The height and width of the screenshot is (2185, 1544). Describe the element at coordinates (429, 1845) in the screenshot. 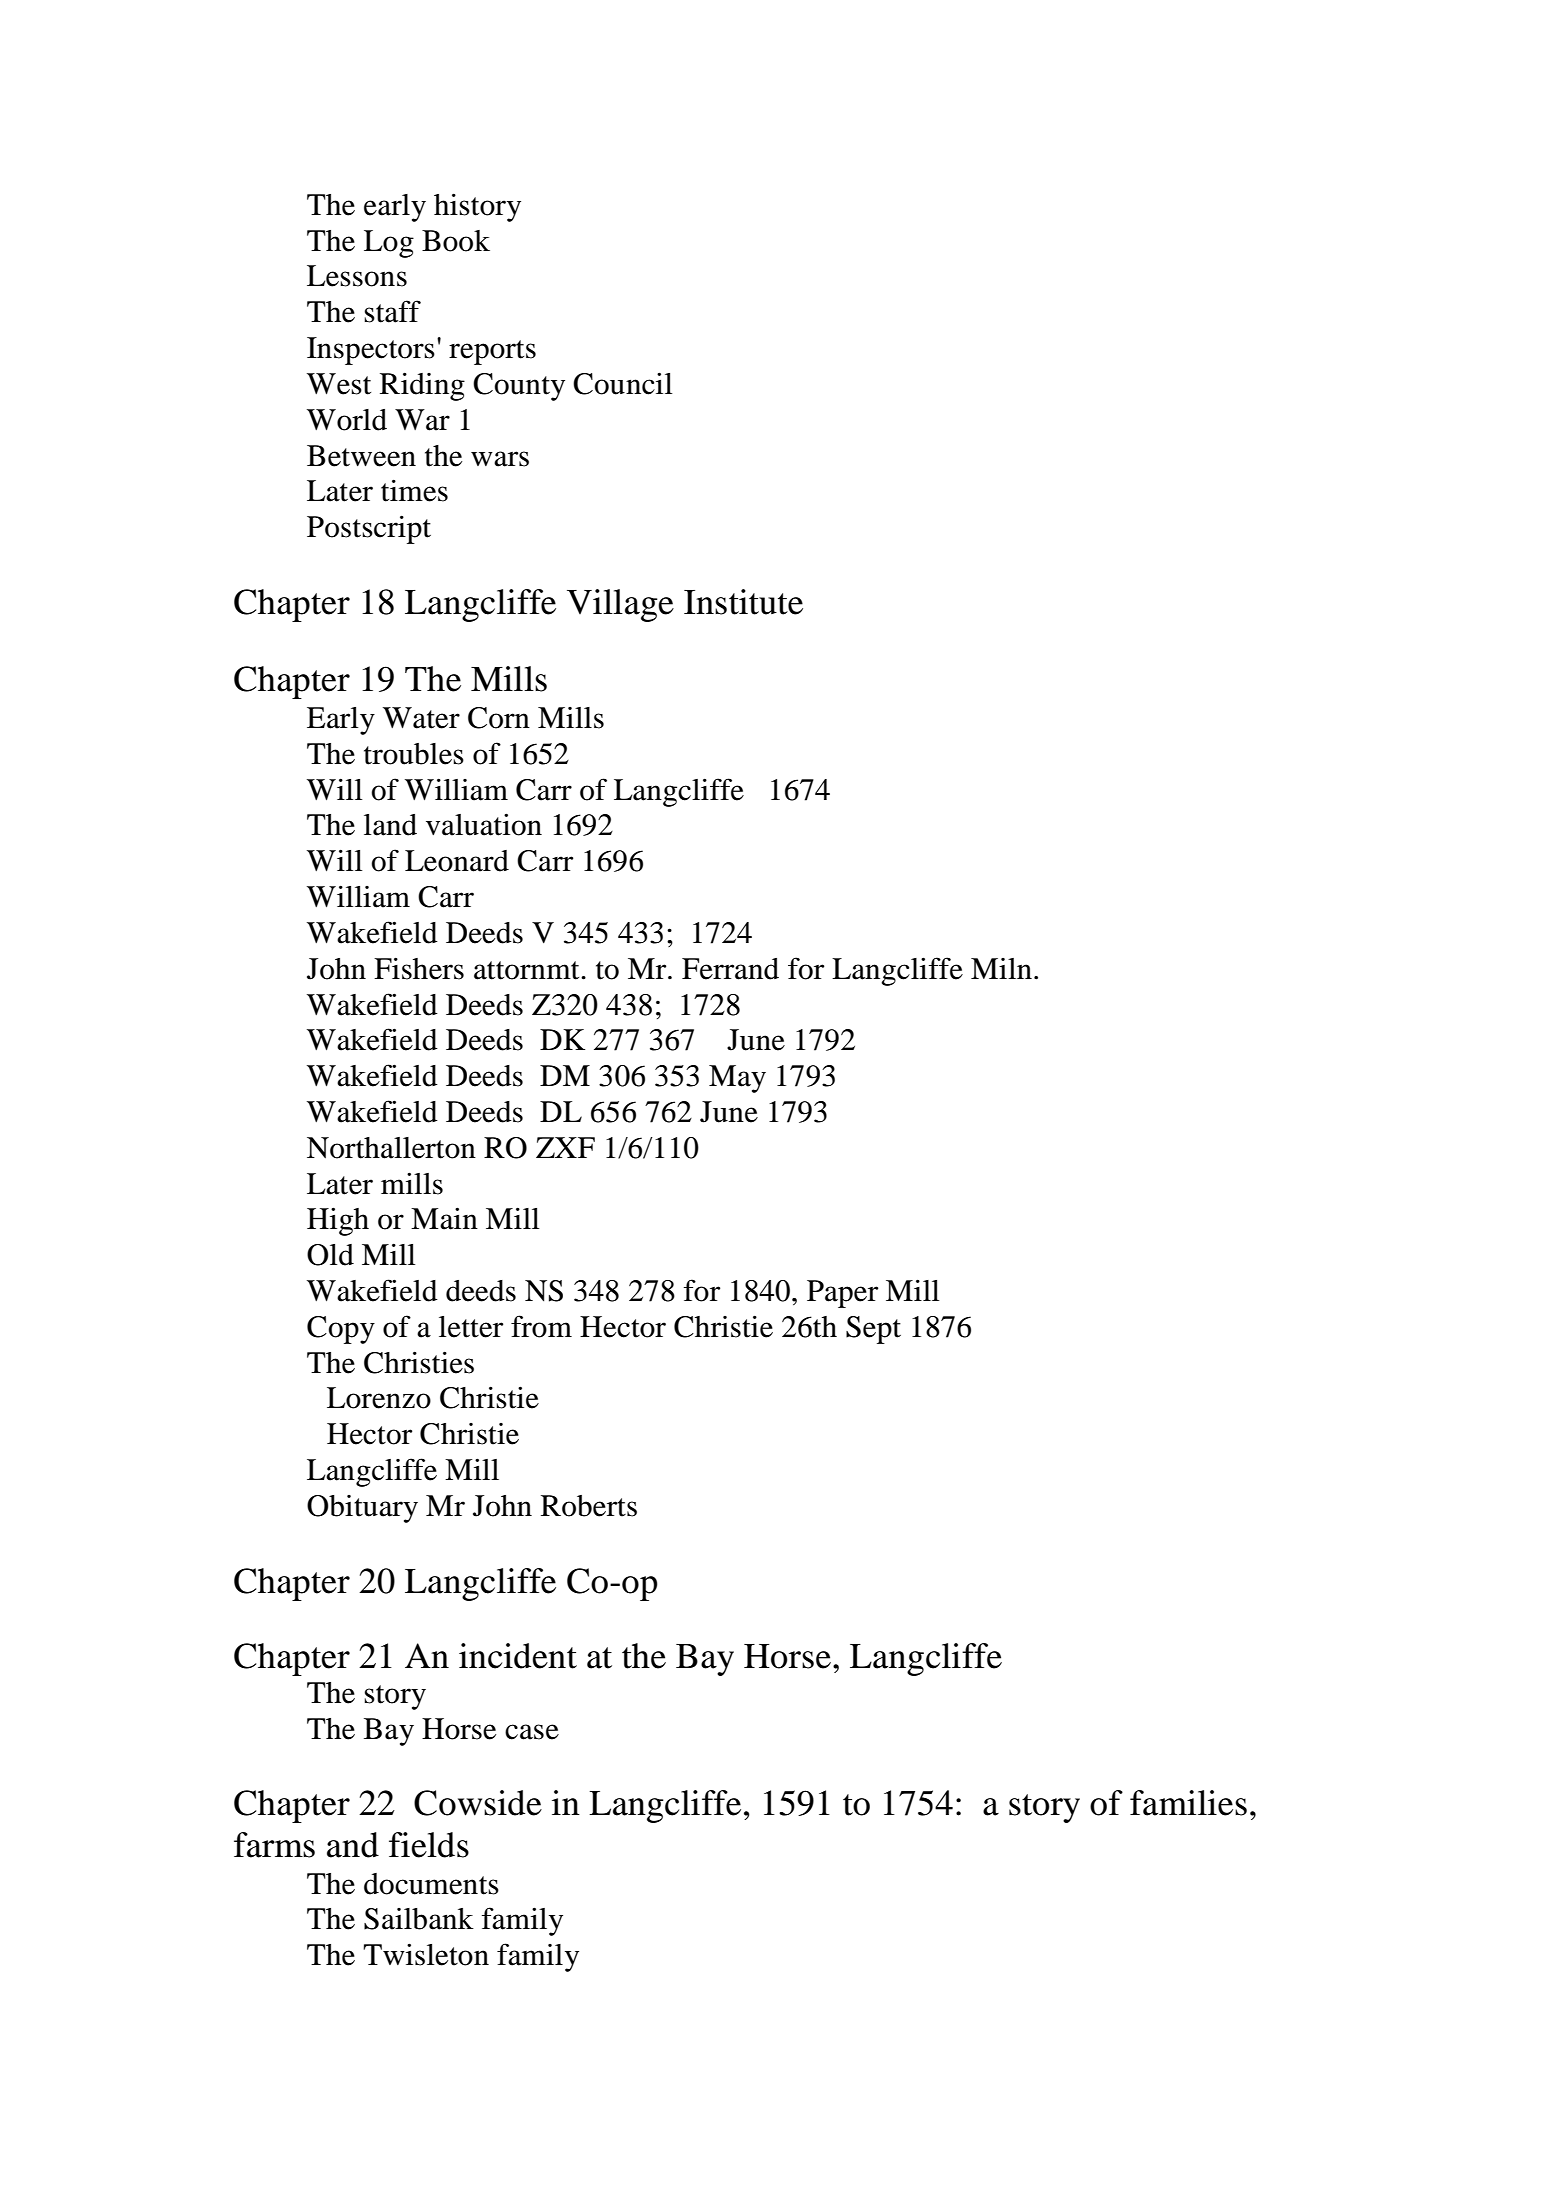

I see `fields` at that location.
